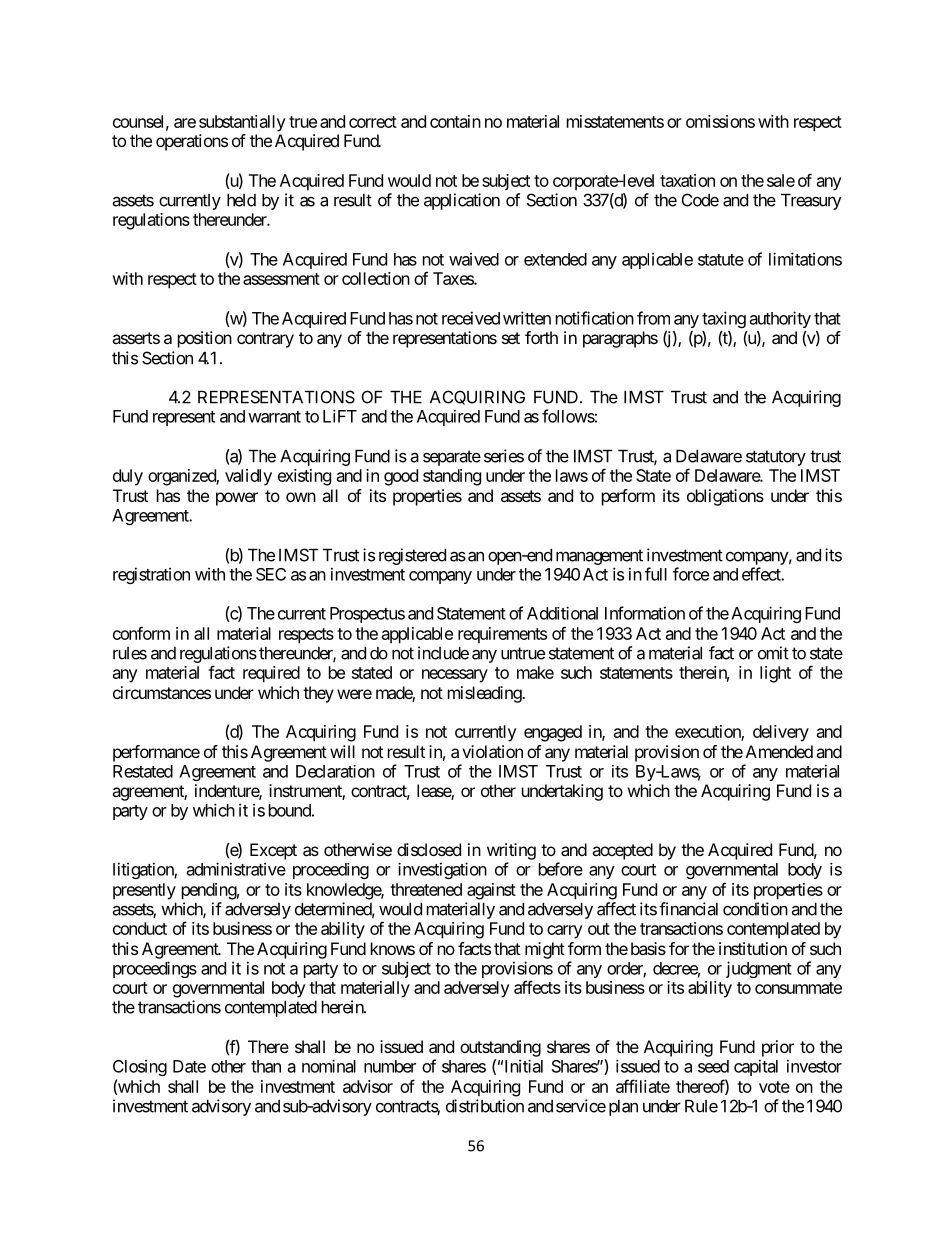  What do you see at coordinates (485, 1106) in the screenshot?
I see `distribution` at bounding box center [485, 1106].
